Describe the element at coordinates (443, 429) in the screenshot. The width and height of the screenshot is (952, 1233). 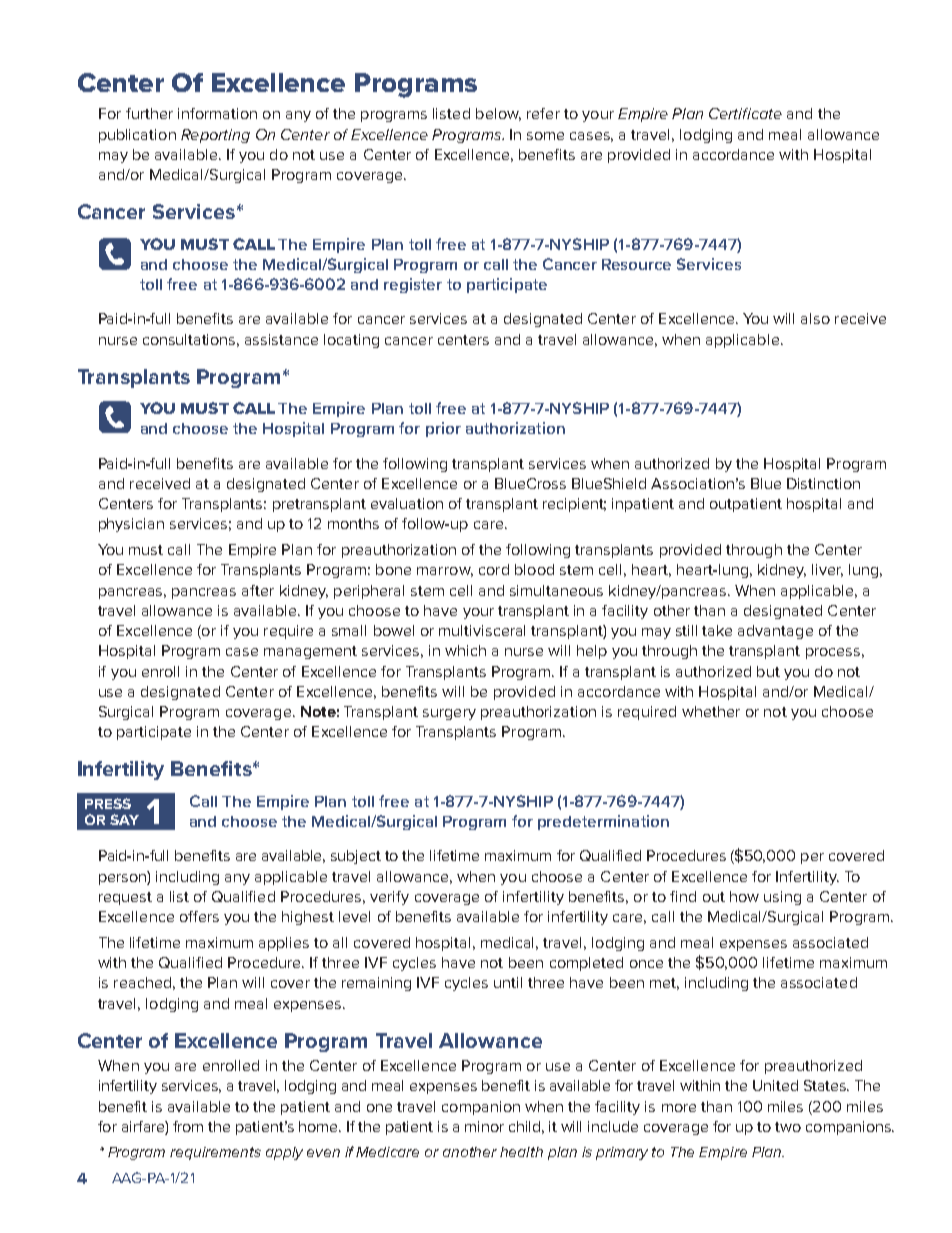
I see `prior` at that location.
